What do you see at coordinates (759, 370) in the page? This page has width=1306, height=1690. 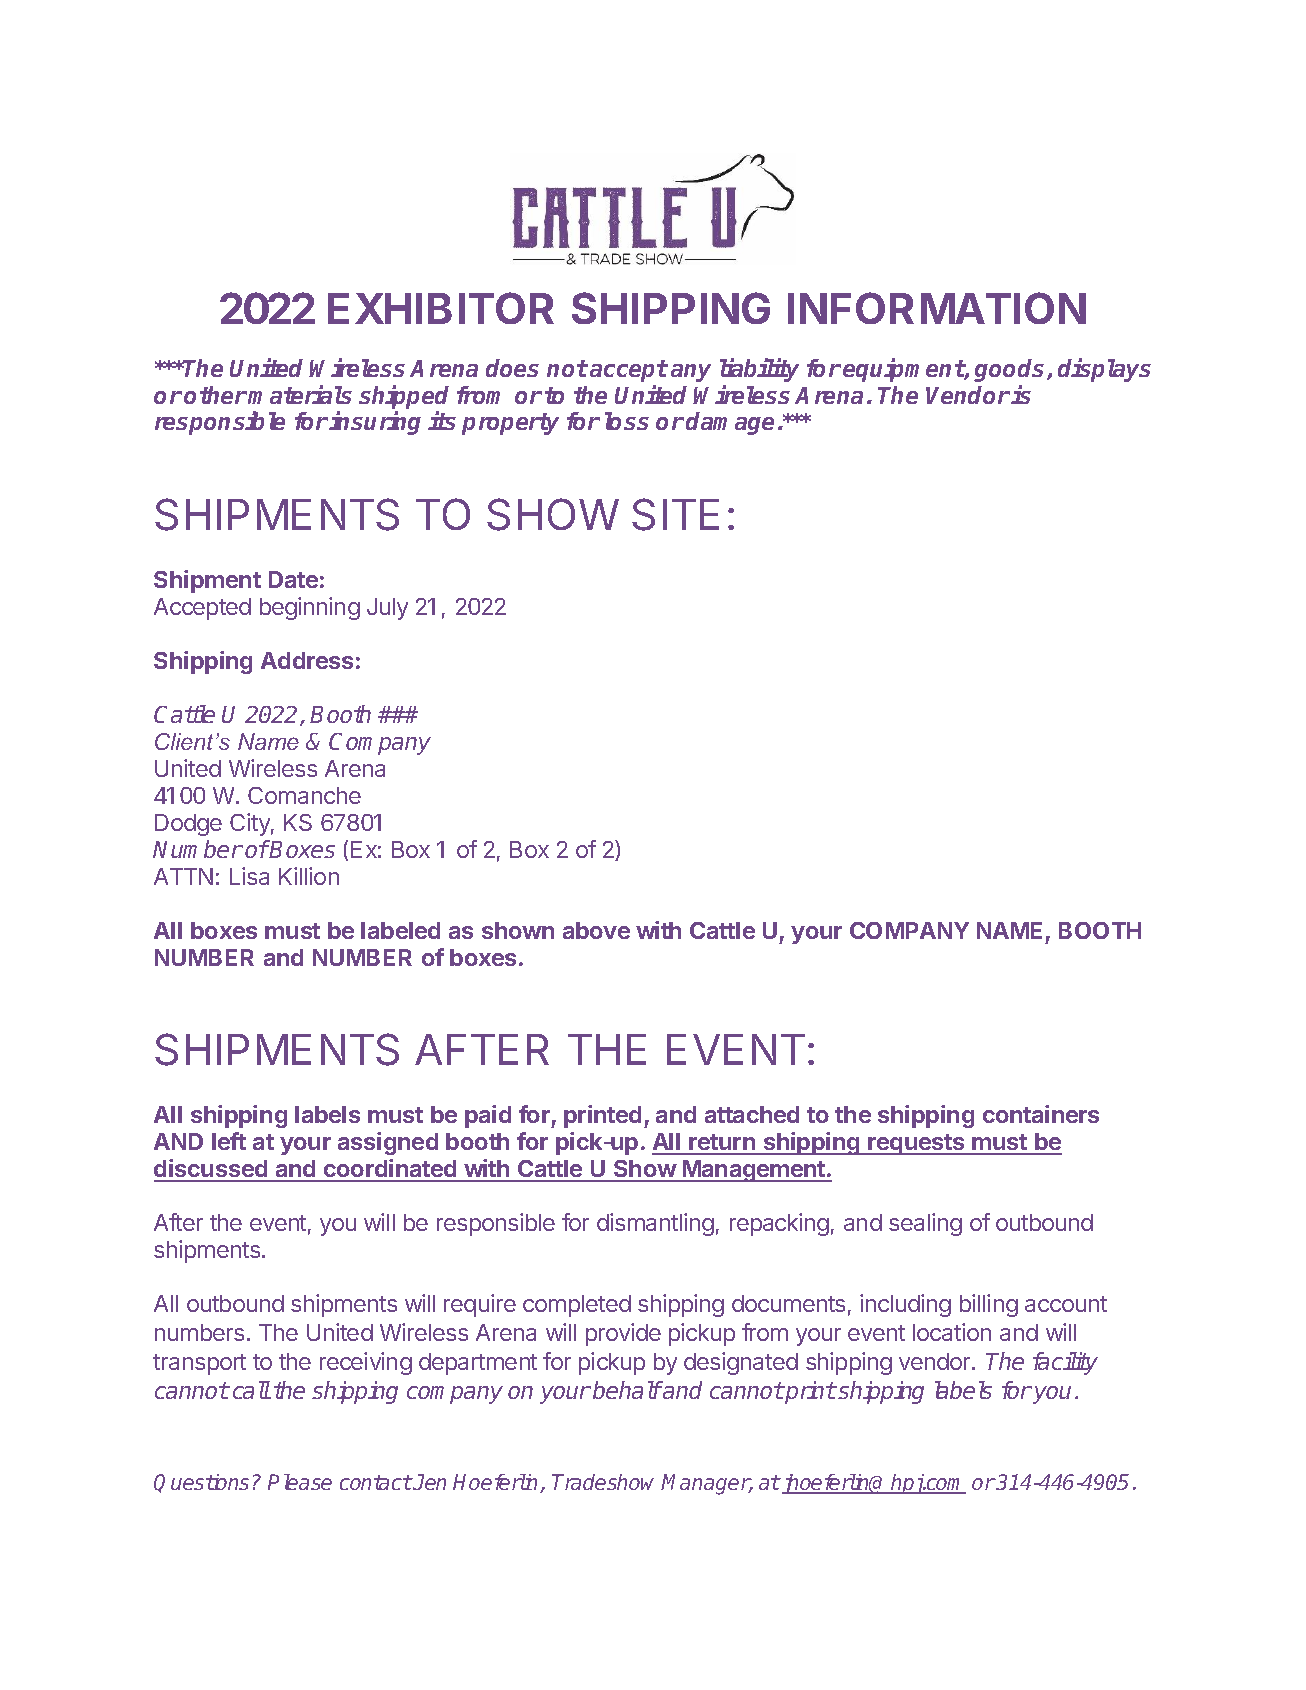 I see `liability` at bounding box center [759, 370].
